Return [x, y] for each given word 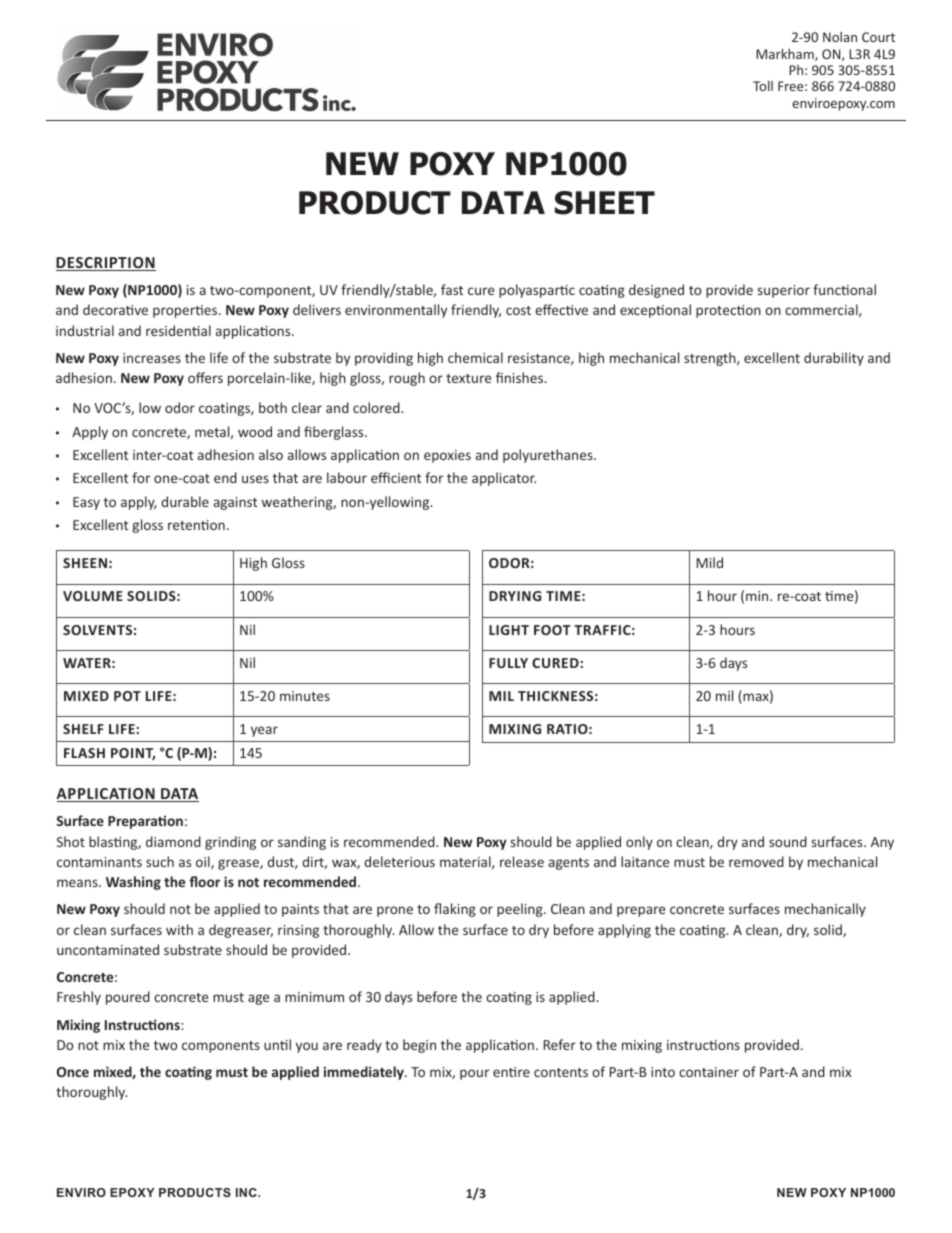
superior [784, 291]
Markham [786, 55]
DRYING [515, 596]
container [709, 1072]
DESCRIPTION [106, 264]
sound [788, 841]
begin [419, 1046]
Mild [710, 562]
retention [196, 525]
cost [518, 310]
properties [186, 311]
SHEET [605, 203]
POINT [133, 754]
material [466, 862]
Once [73, 1072]
